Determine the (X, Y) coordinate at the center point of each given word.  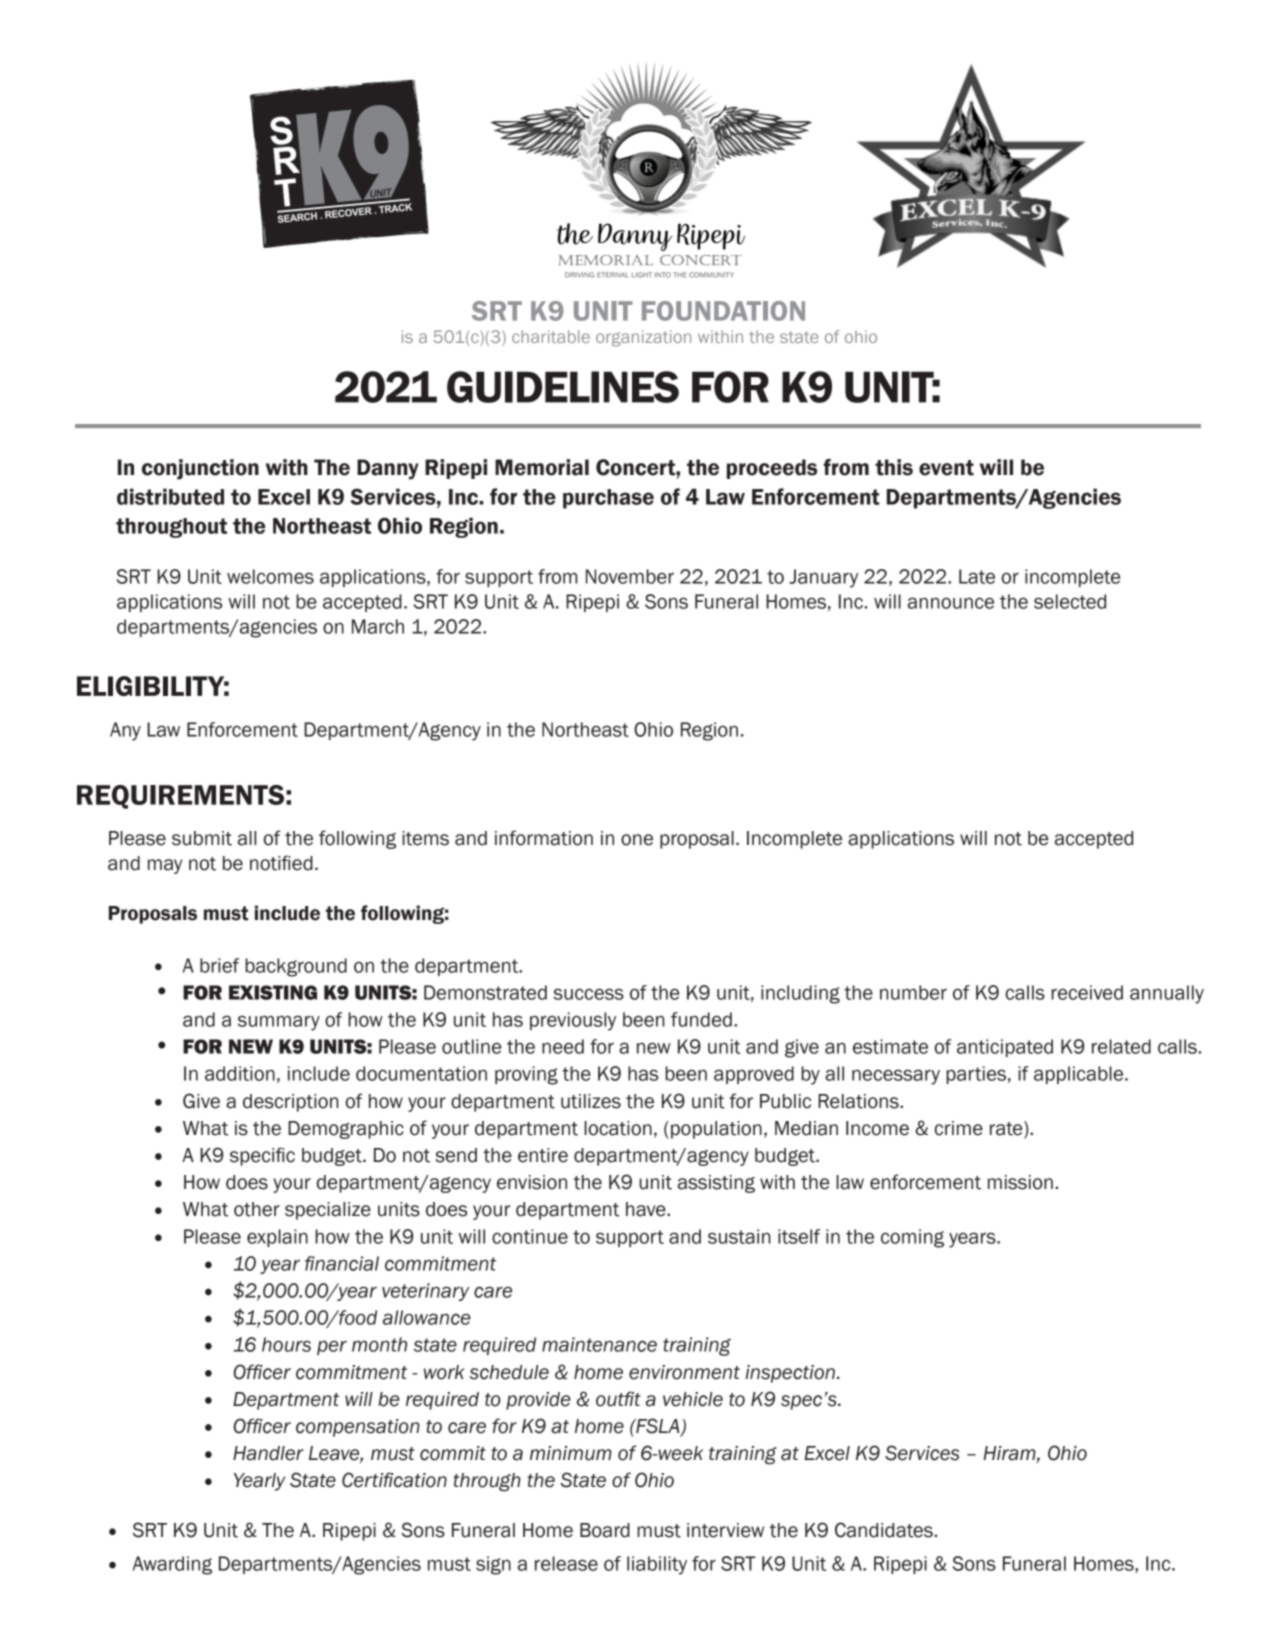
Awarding (172, 1565)
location (618, 1128)
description (291, 1103)
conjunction (200, 469)
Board (605, 1530)
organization (643, 338)
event (946, 468)
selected (1070, 601)
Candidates (884, 1530)
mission (1020, 1182)
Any (125, 731)
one (637, 840)
